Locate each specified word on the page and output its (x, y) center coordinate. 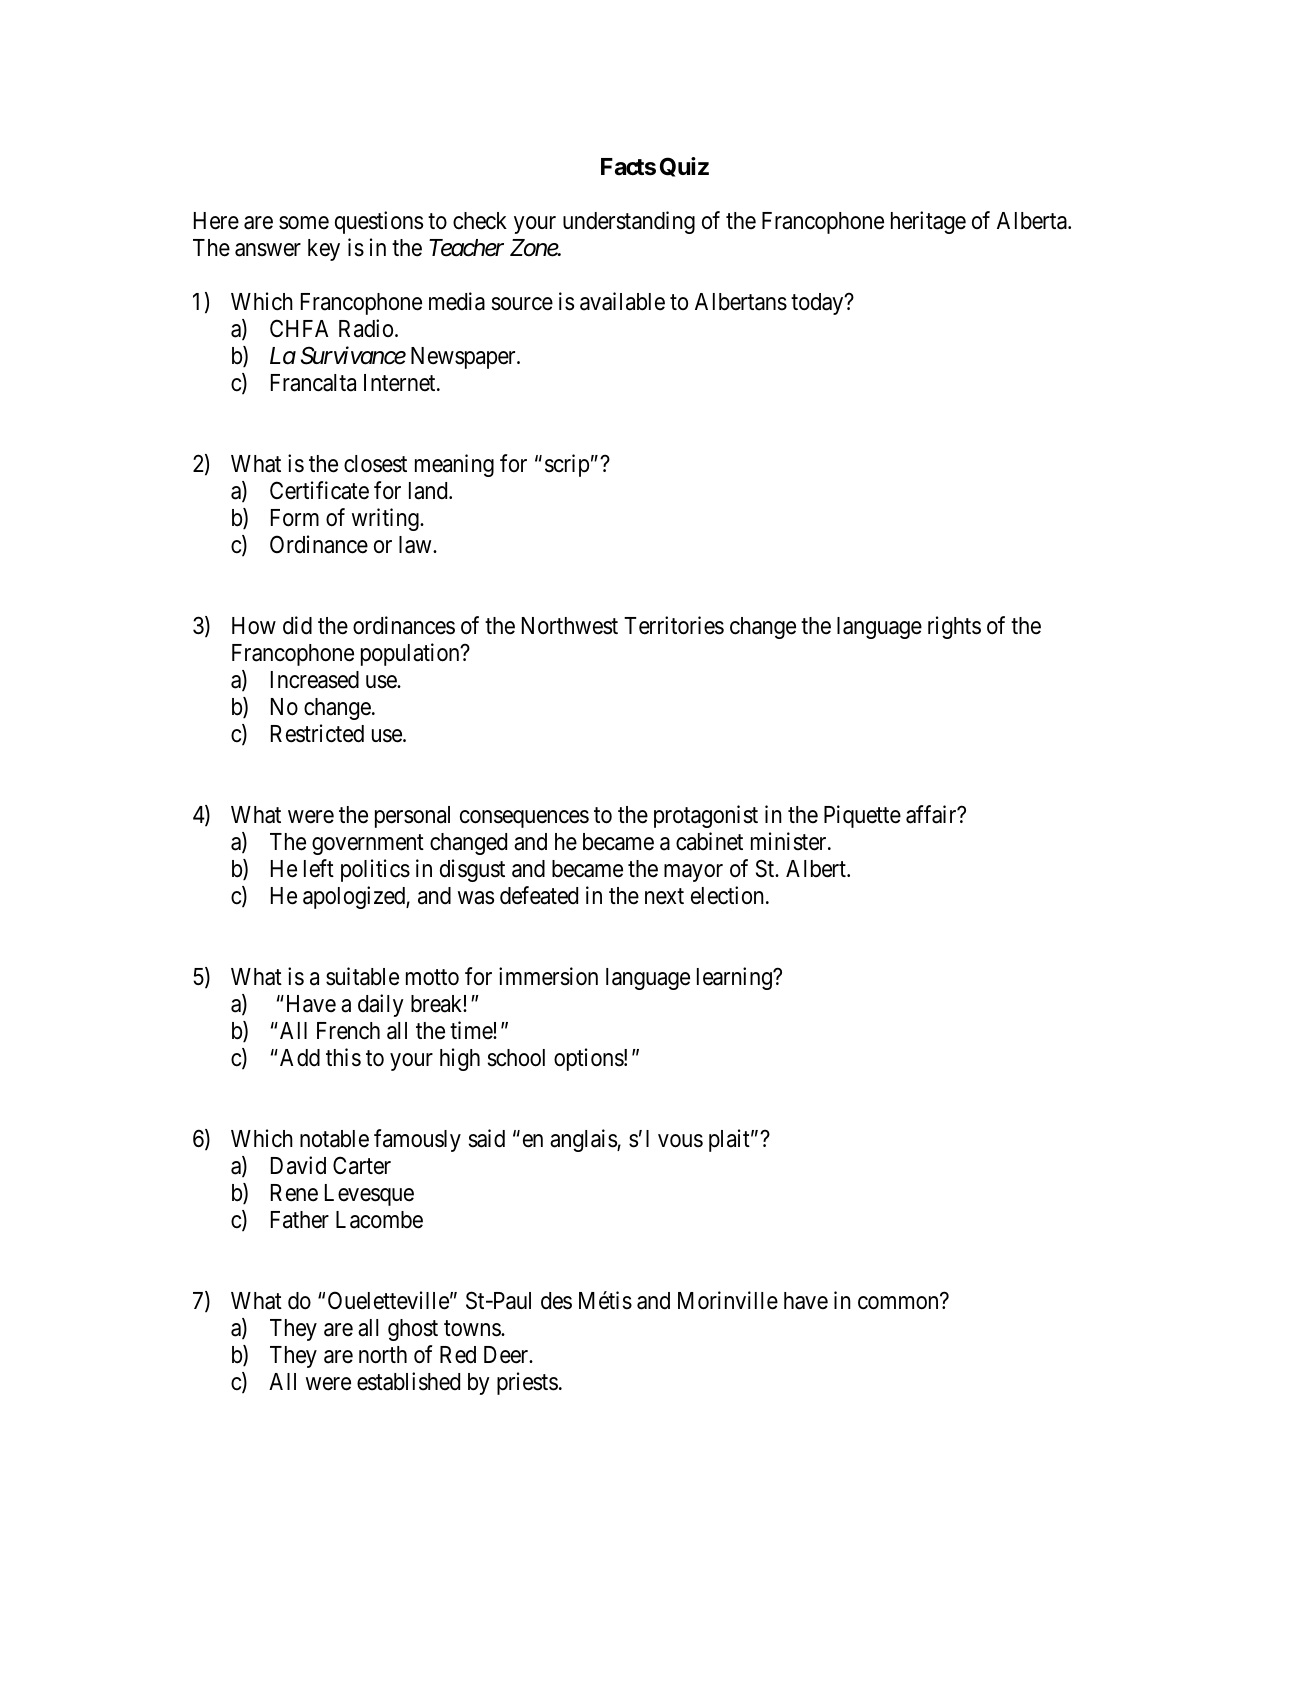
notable (334, 1139)
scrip (567, 465)
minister (790, 841)
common (899, 1303)
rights (954, 627)
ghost (413, 1330)
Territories (674, 625)
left (319, 868)
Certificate (319, 490)
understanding (629, 222)
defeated (539, 895)
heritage (928, 222)
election (727, 895)
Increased (315, 680)
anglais (584, 1140)
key (324, 250)
